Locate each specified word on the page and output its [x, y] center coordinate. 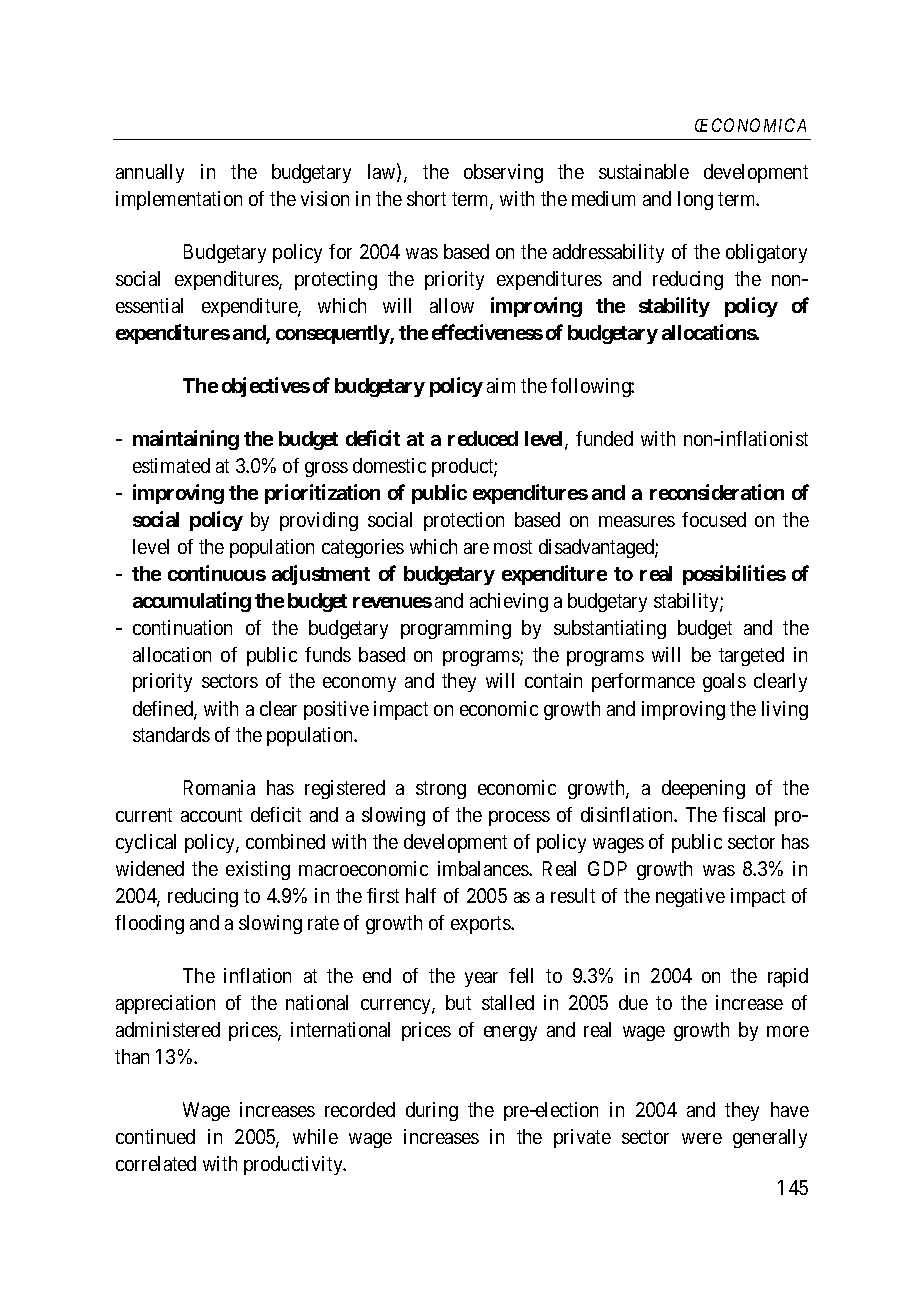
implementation [179, 200]
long [695, 200]
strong [441, 790]
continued [155, 1136]
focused [714, 519]
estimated [171, 465]
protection [464, 521]
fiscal [744, 814]
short [426, 198]
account [211, 815]
